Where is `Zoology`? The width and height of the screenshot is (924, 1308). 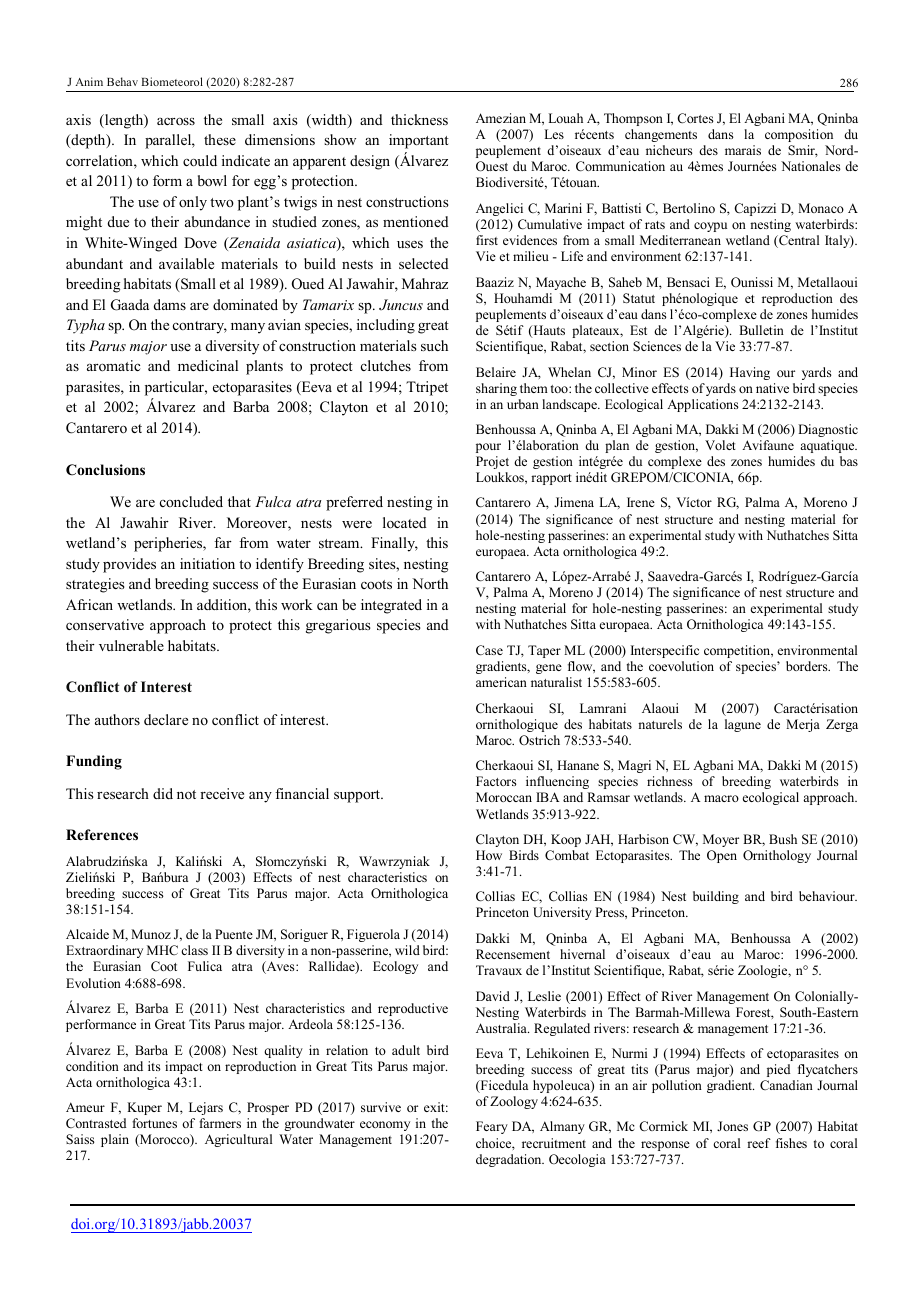
Zoology is located at coordinates (514, 1102).
